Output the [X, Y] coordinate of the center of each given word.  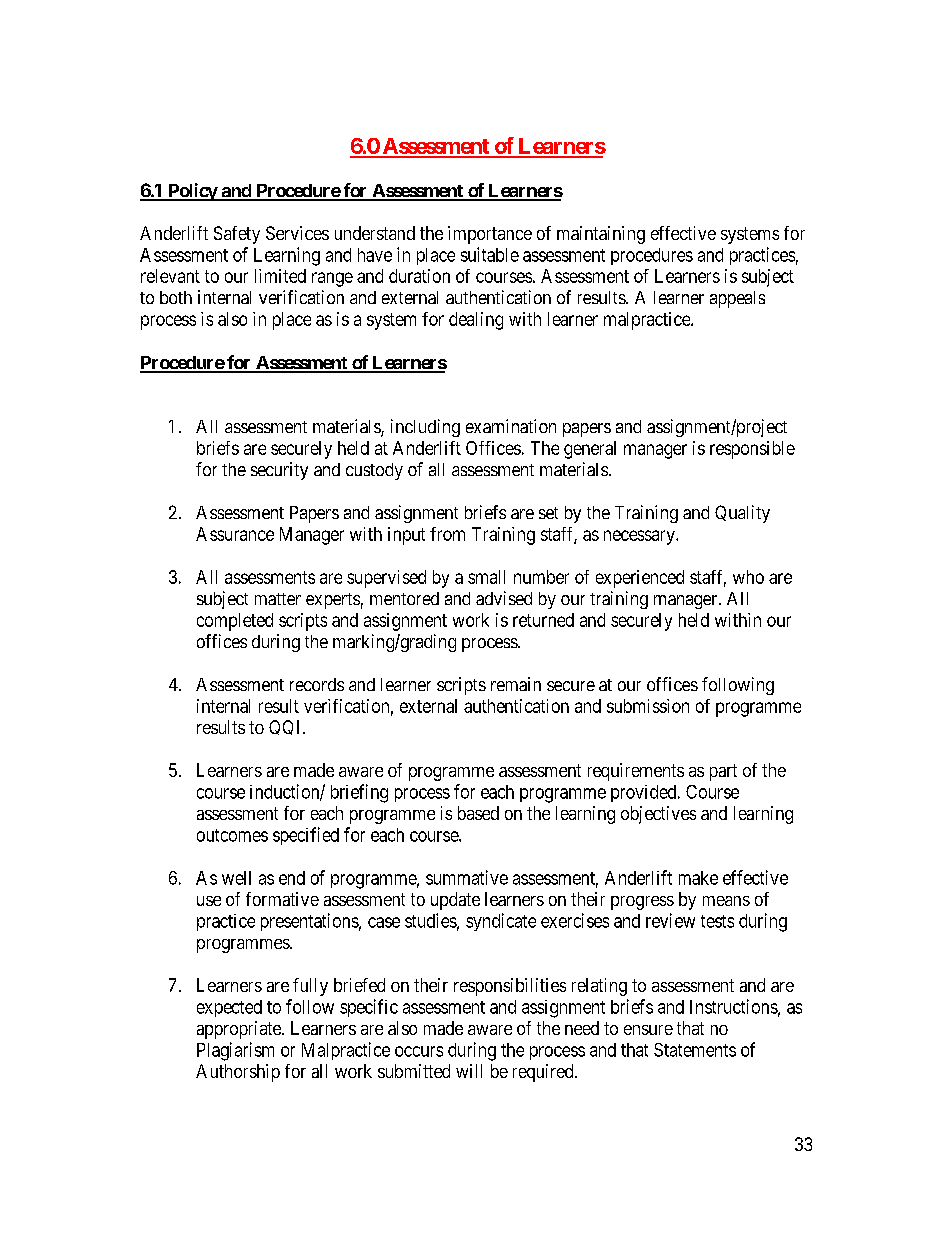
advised [504, 598]
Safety [237, 235]
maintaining [601, 235]
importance [490, 235]
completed [235, 622]
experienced [640, 579]
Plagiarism [235, 1051]
